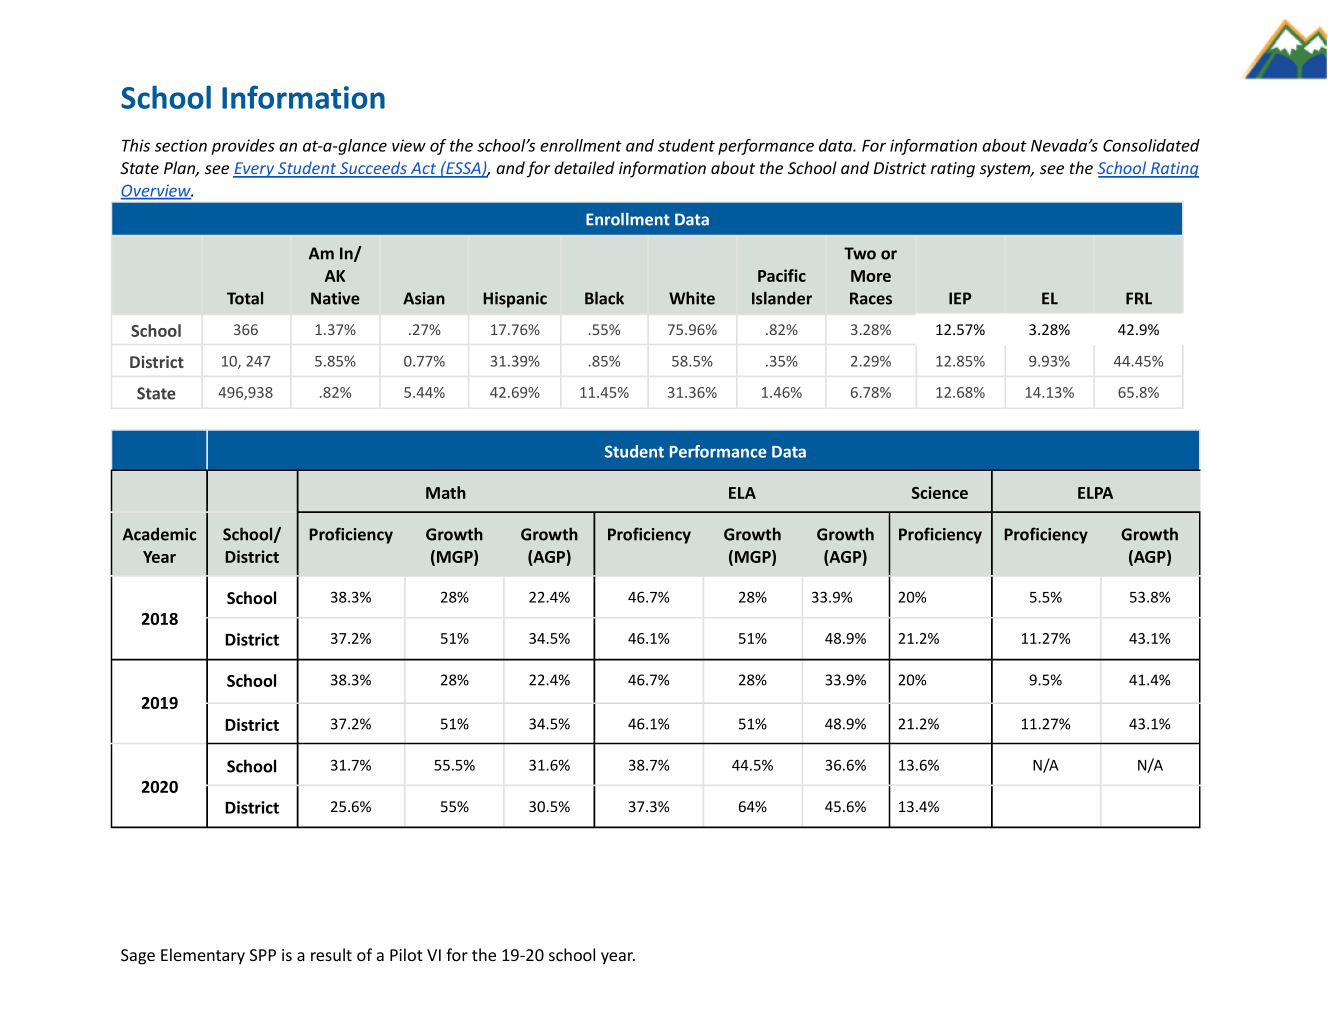  What do you see at coordinates (406, 954) in the screenshot?
I see `Pilot` at bounding box center [406, 954].
